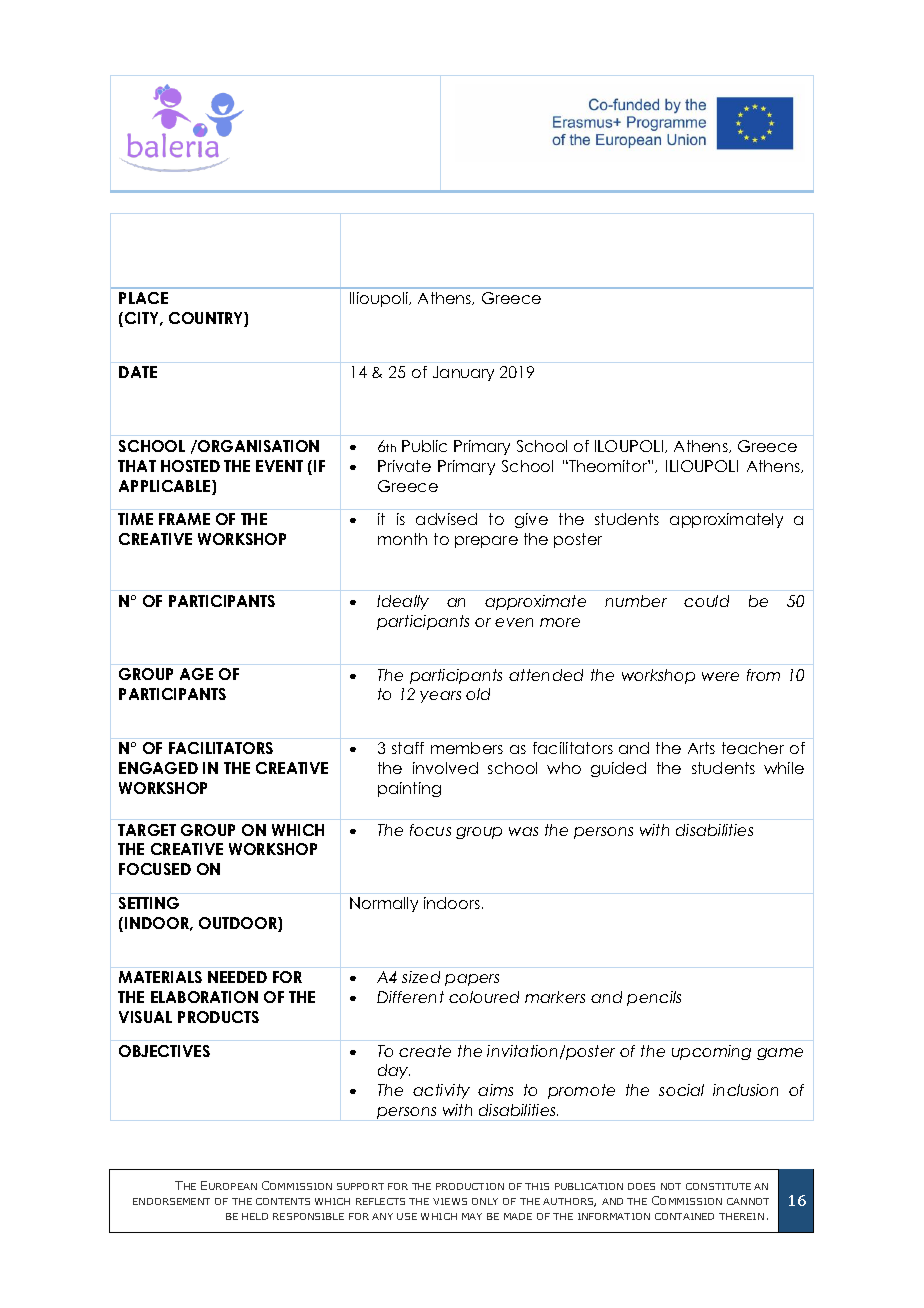 This screenshot has height=1308, width=924. Describe the element at coordinates (171, 1201) in the screenshot. I see `ENDORSEMENT` at that location.
